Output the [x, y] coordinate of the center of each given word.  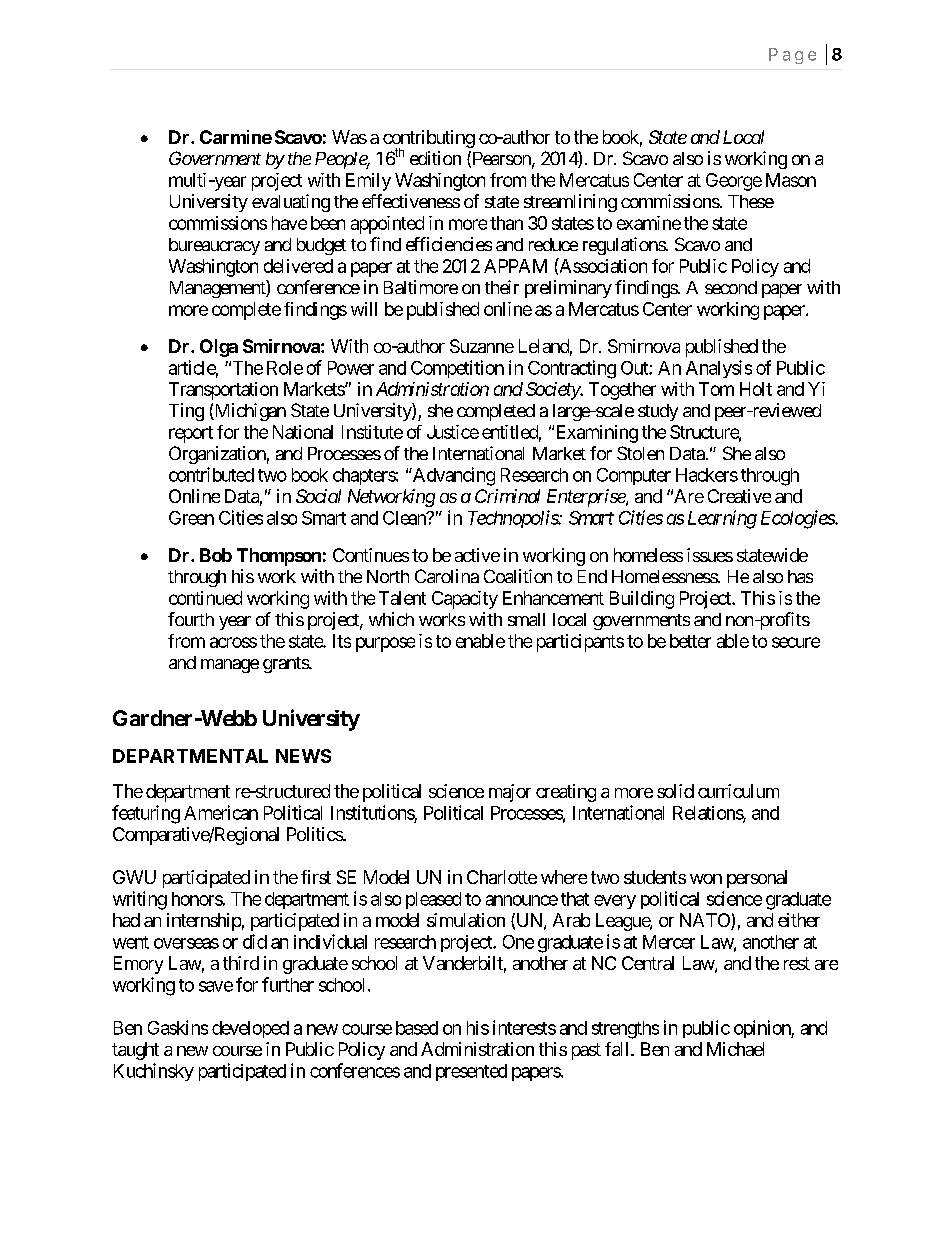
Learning [722, 519]
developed [250, 1029]
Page [792, 56]
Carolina [447, 576]
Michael [735, 1049]
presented [471, 1072]
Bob [216, 555]
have [289, 223]
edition [435, 158]
